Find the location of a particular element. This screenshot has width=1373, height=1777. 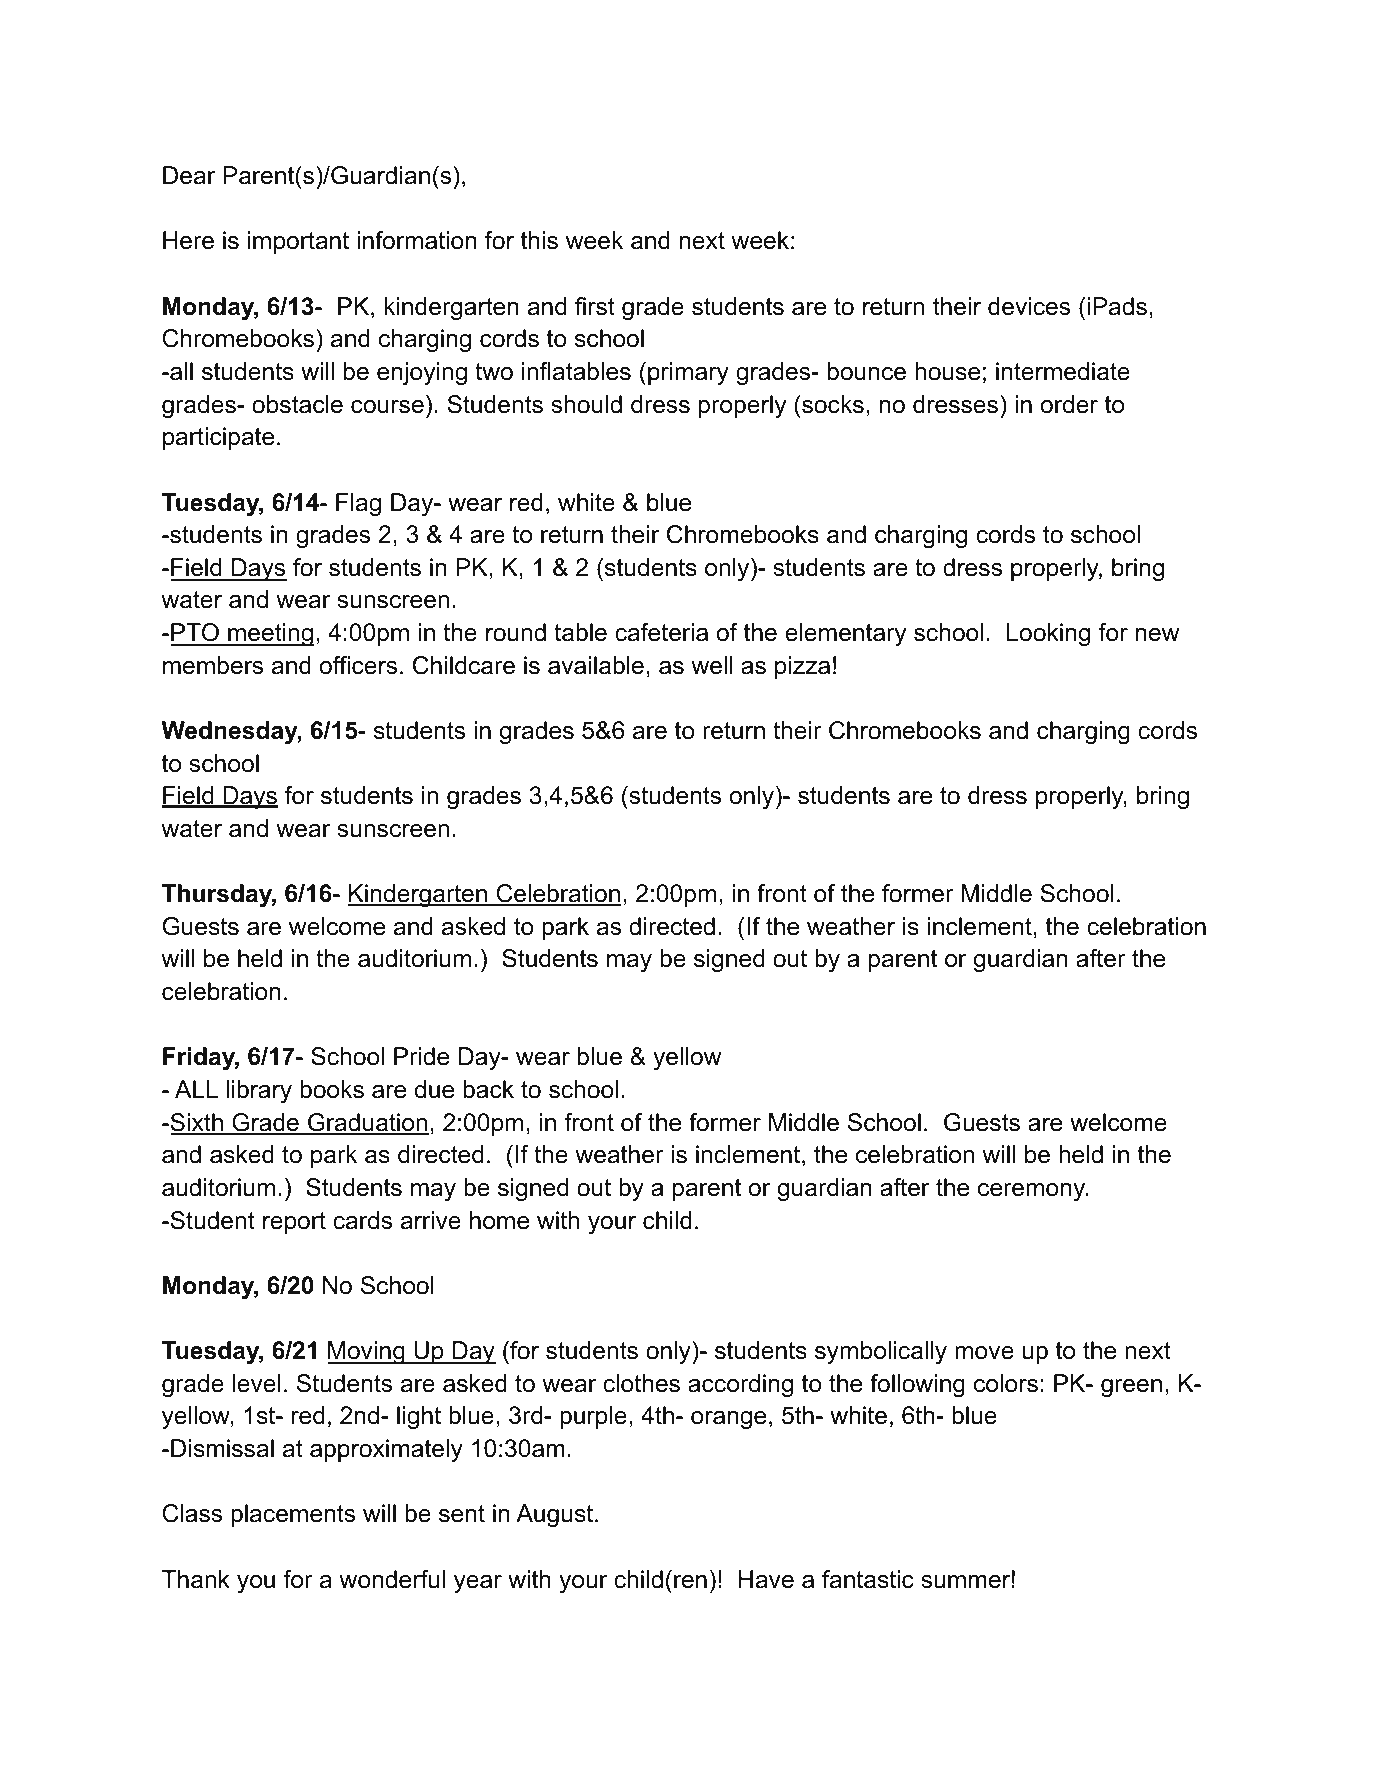

this is located at coordinates (539, 240).
